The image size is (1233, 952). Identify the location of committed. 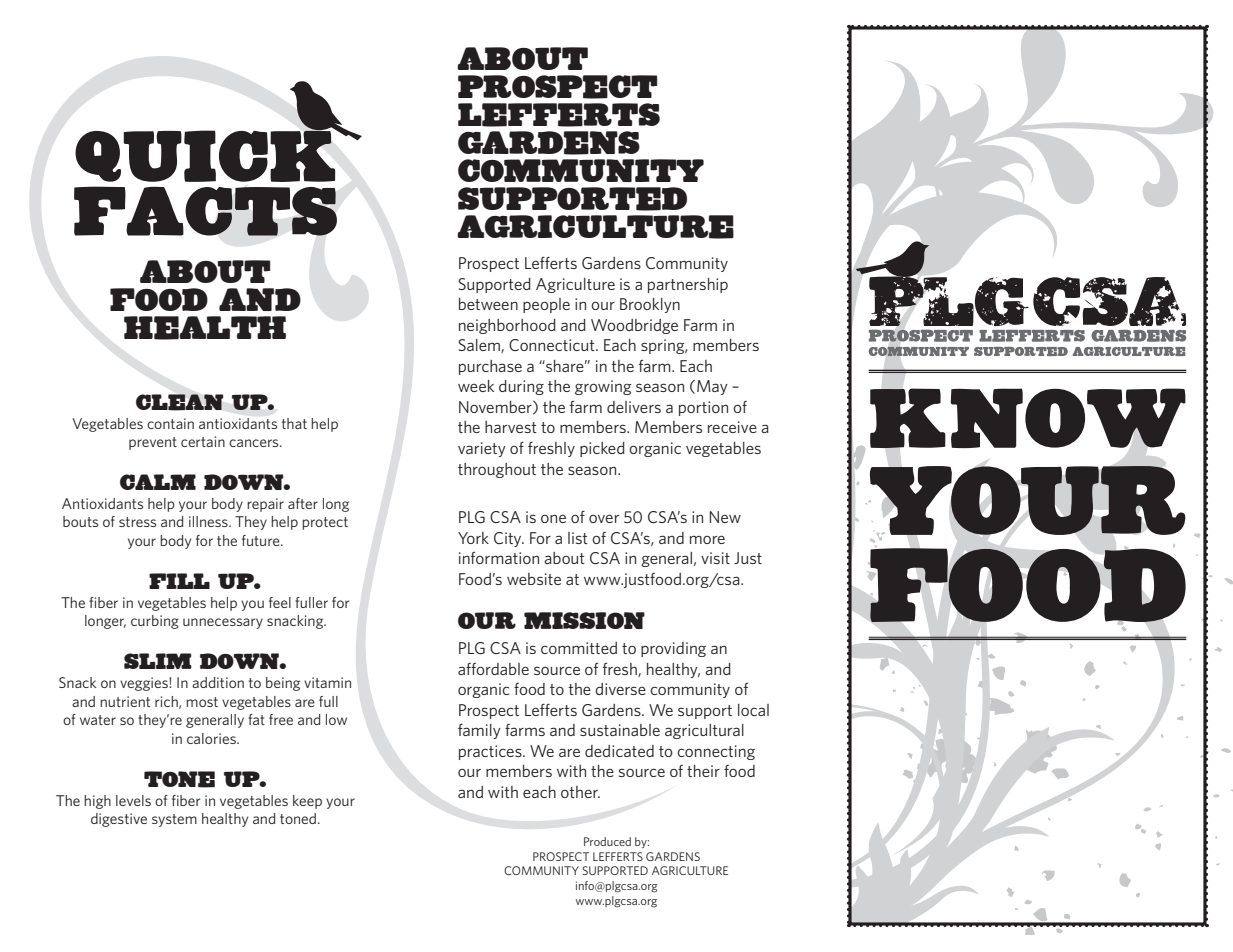
(579, 648).
